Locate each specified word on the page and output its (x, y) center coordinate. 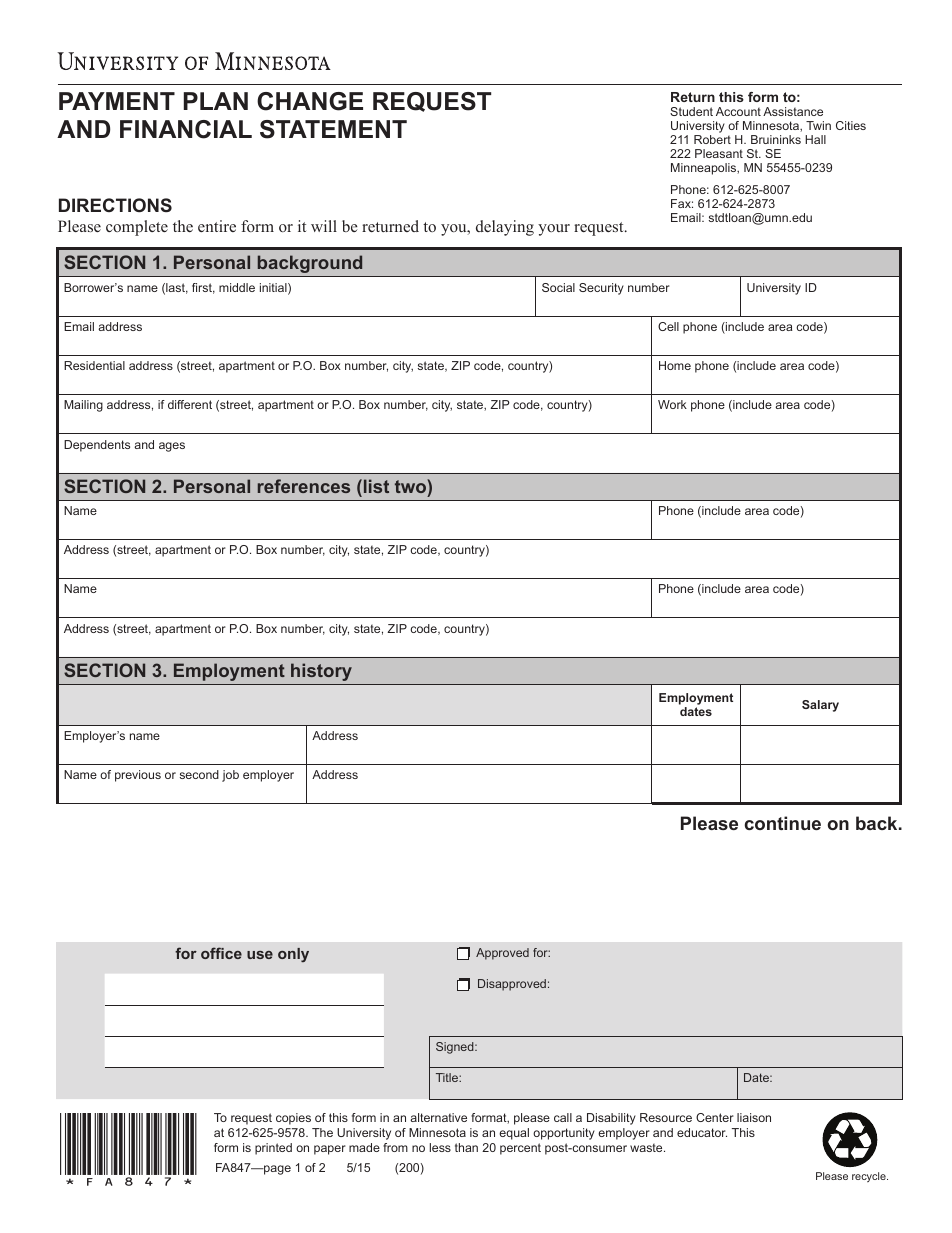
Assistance (793, 111)
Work (672, 404)
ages (172, 447)
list (375, 486)
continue (783, 823)
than (466, 1147)
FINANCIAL (186, 129)
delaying (505, 228)
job (230, 776)
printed (273, 1149)
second (199, 774)
